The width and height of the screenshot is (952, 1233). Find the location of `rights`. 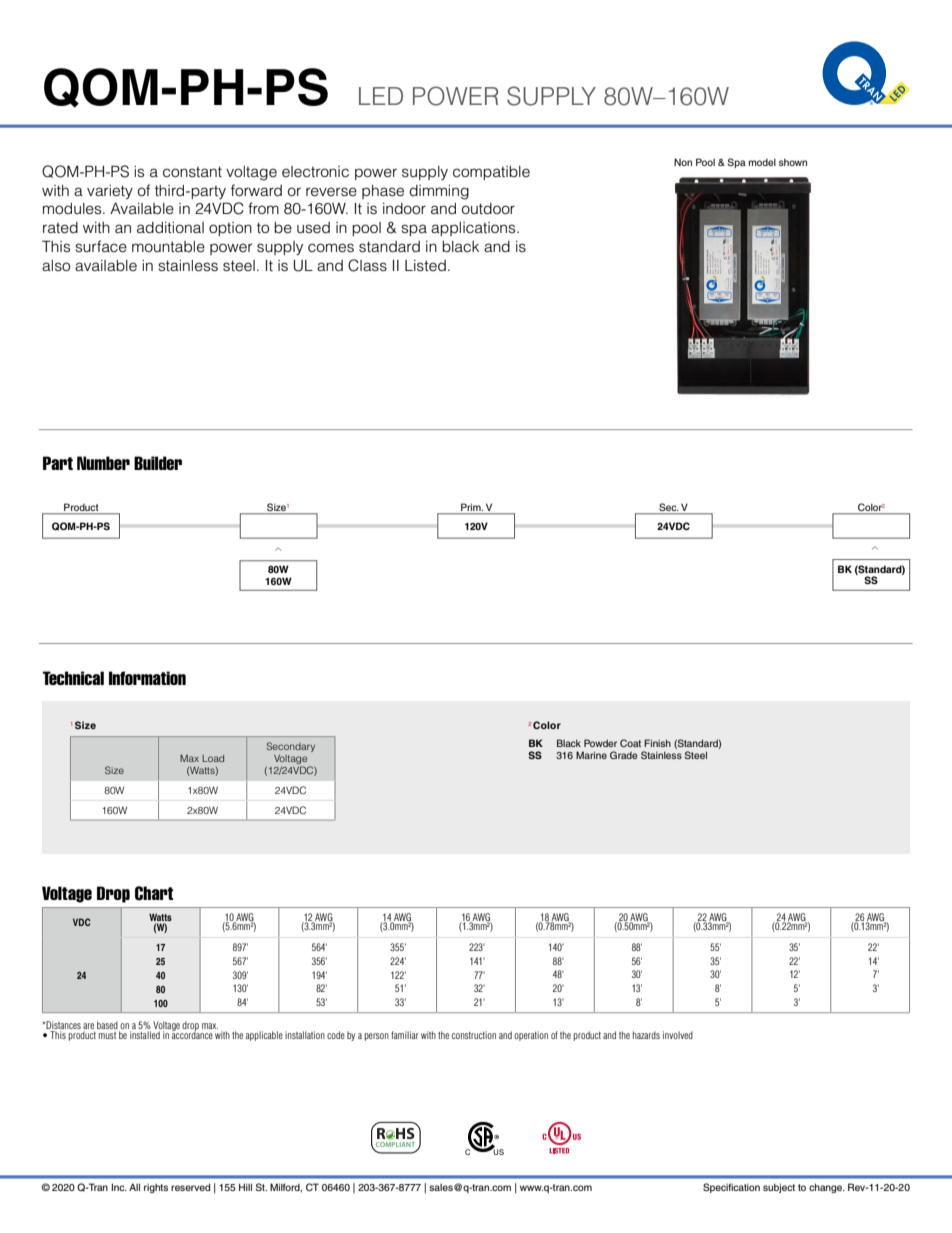

rights is located at coordinates (156, 1188).
